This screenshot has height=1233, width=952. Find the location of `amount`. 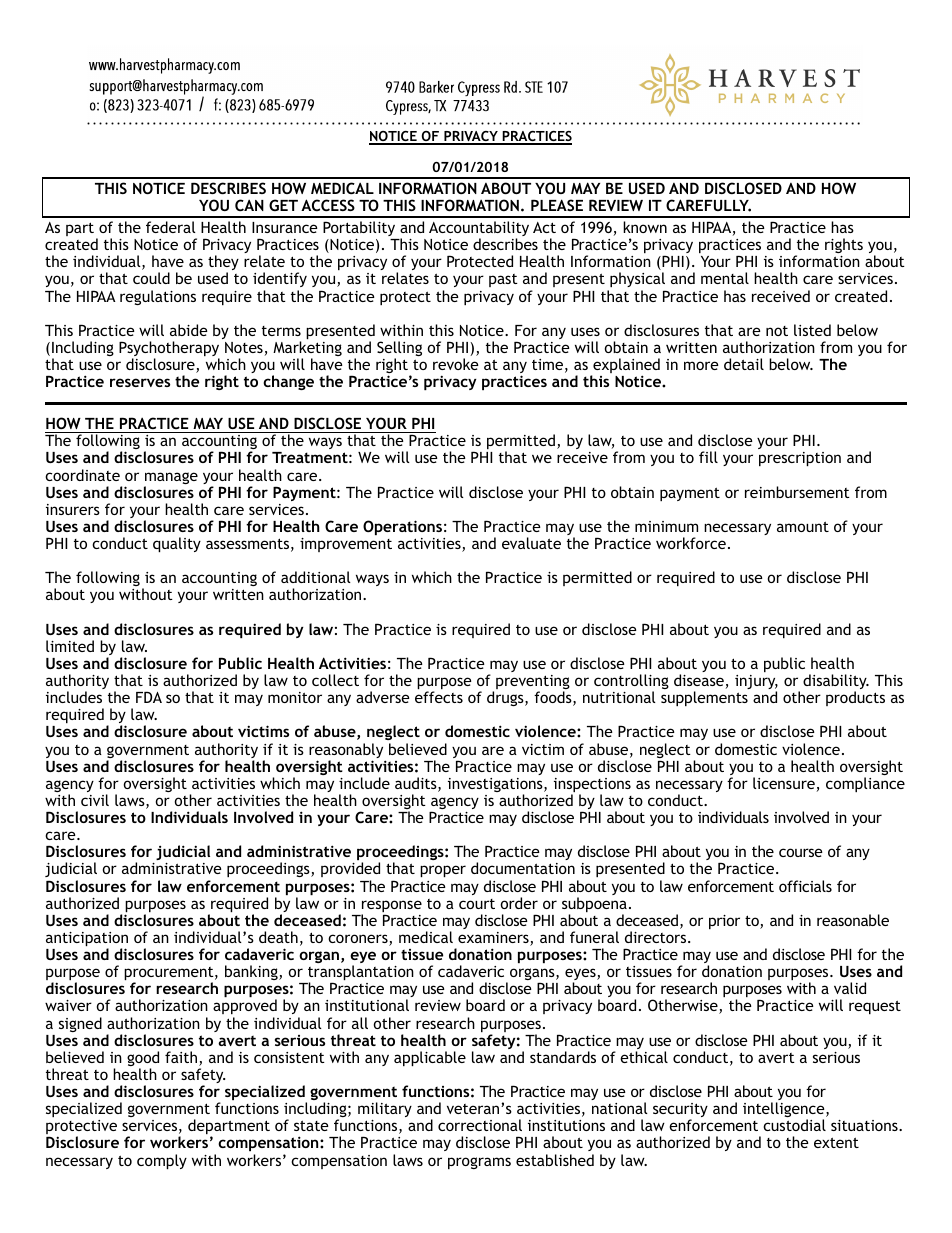

amount is located at coordinates (803, 526).
